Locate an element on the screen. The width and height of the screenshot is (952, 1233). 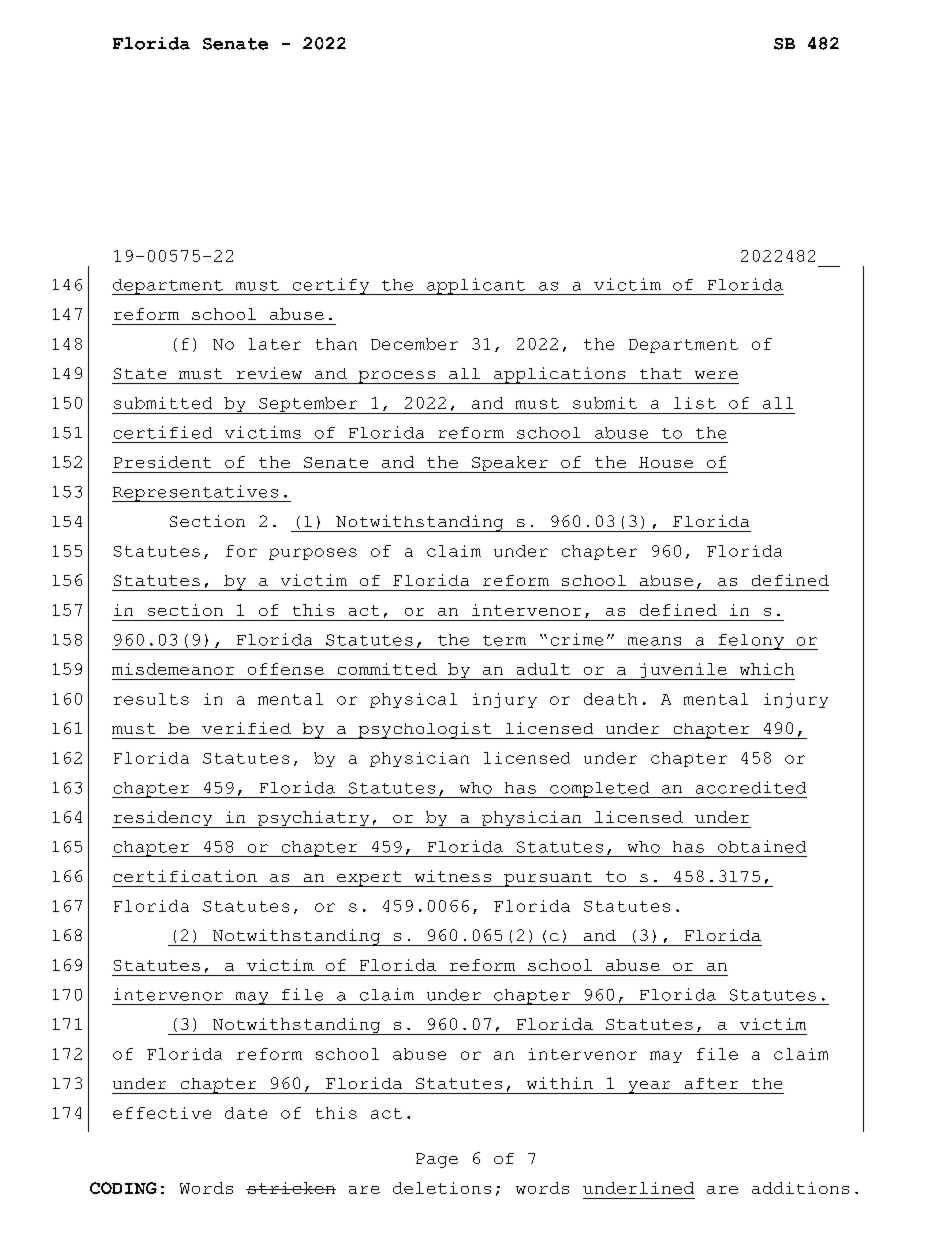
Page is located at coordinates (437, 1160).
